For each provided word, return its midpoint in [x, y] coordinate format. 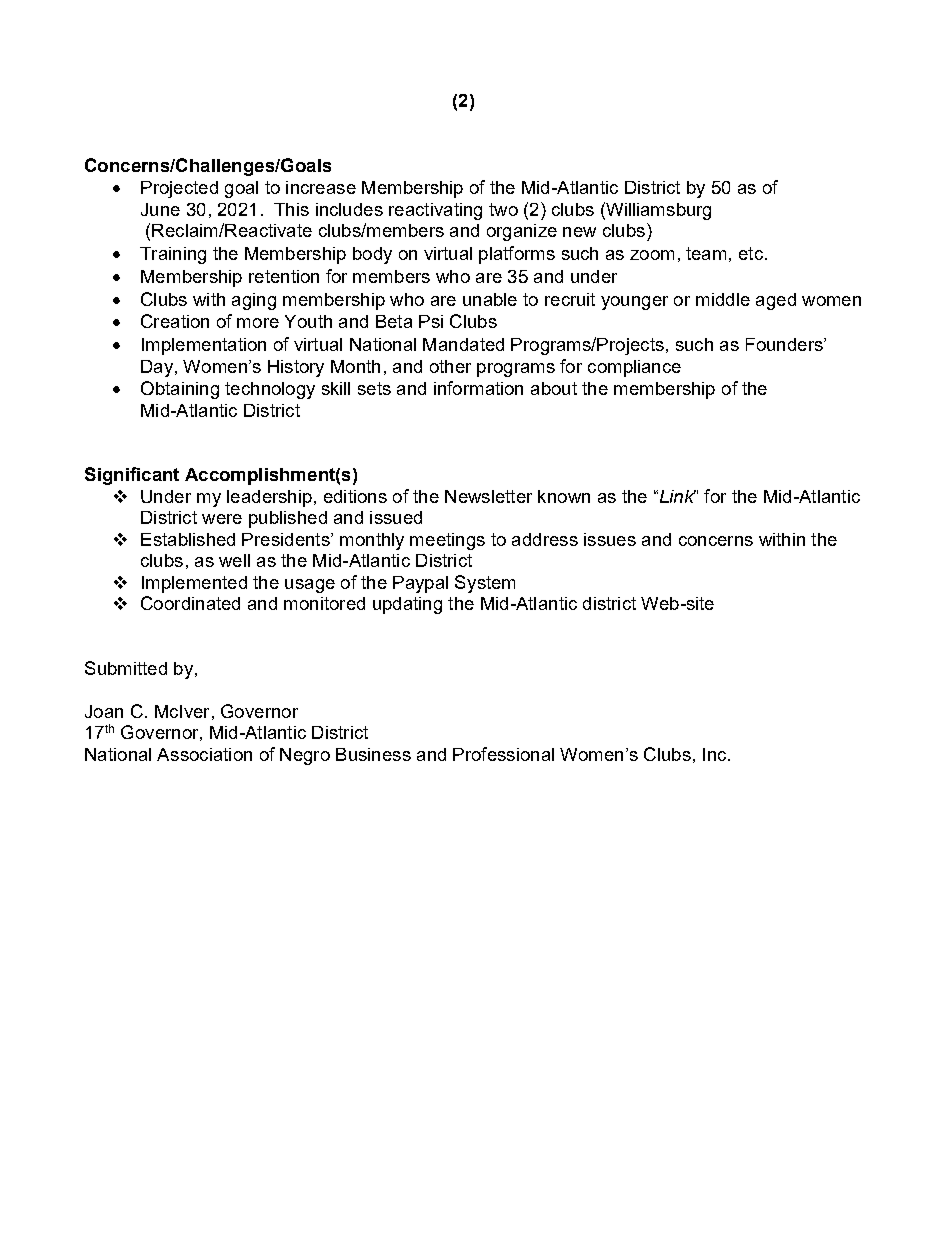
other [450, 366]
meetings [447, 541]
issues [610, 539]
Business [373, 754]
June [160, 209]
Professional [503, 754]
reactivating [435, 211]
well [234, 560]
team [706, 253]
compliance [634, 368]
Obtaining [180, 390]
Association [204, 754]
